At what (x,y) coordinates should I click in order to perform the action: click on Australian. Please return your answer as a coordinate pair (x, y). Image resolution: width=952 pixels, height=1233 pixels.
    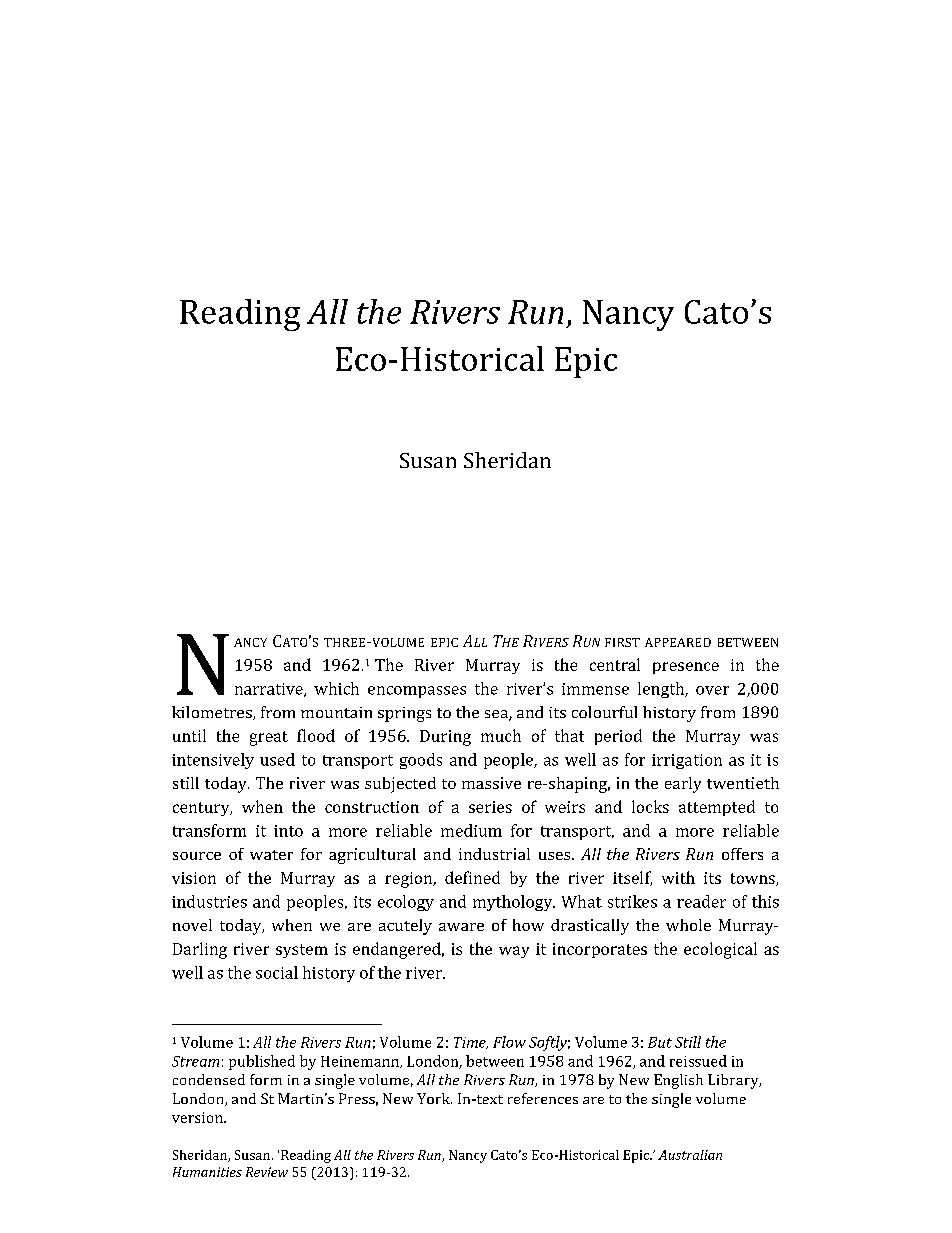
    Looking at the image, I should click on (690, 1155).
